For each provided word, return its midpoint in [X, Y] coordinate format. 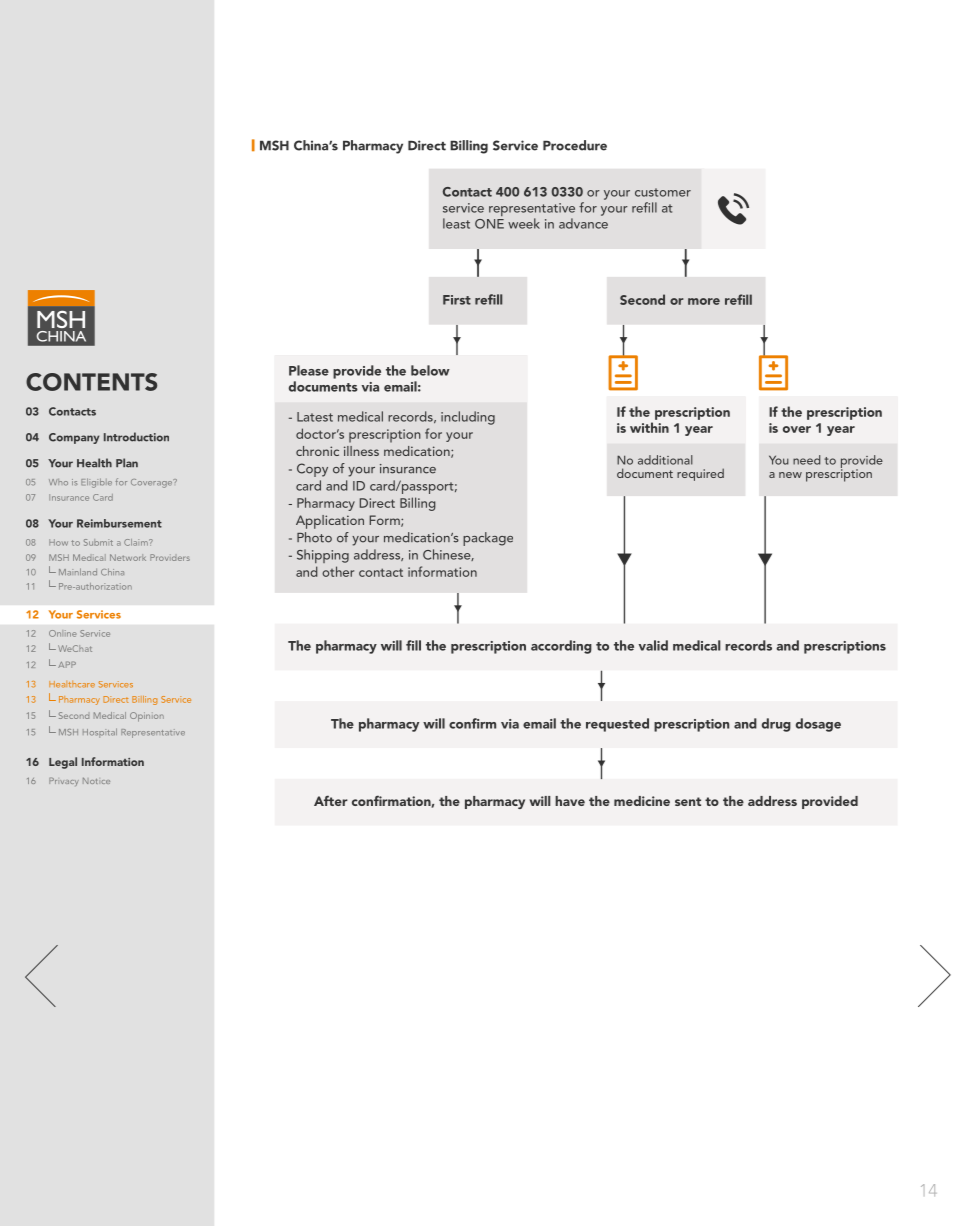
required [700, 474]
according [561, 647]
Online [63, 633]
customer [663, 192]
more [704, 301]
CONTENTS [91, 382]
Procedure [575, 145]
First [457, 300]
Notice [96, 780]
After [331, 800]
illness [361, 451]
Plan [127, 463]
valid [653, 645]
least [456, 223]
